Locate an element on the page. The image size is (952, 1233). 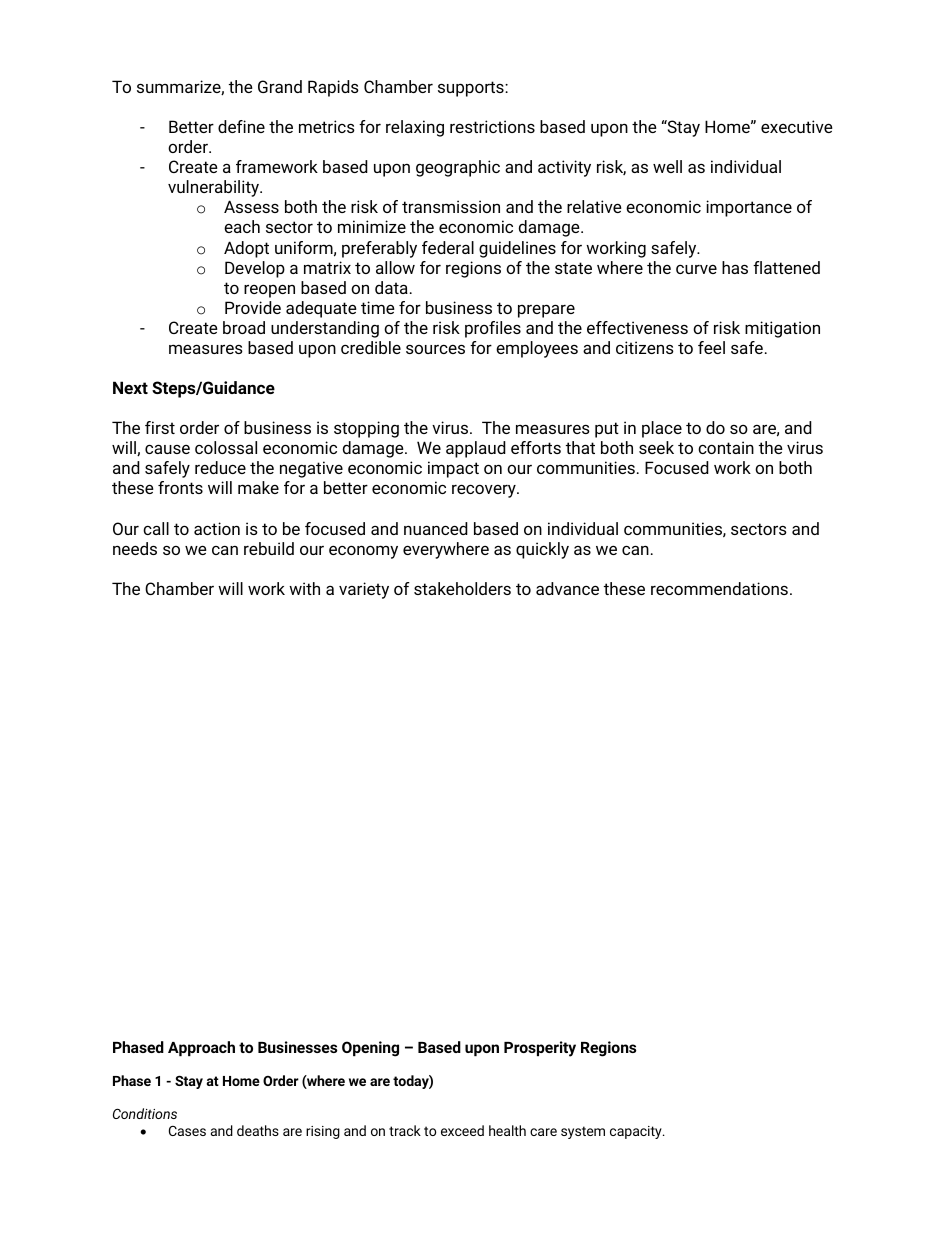
contain is located at coordinates (726, 447).
